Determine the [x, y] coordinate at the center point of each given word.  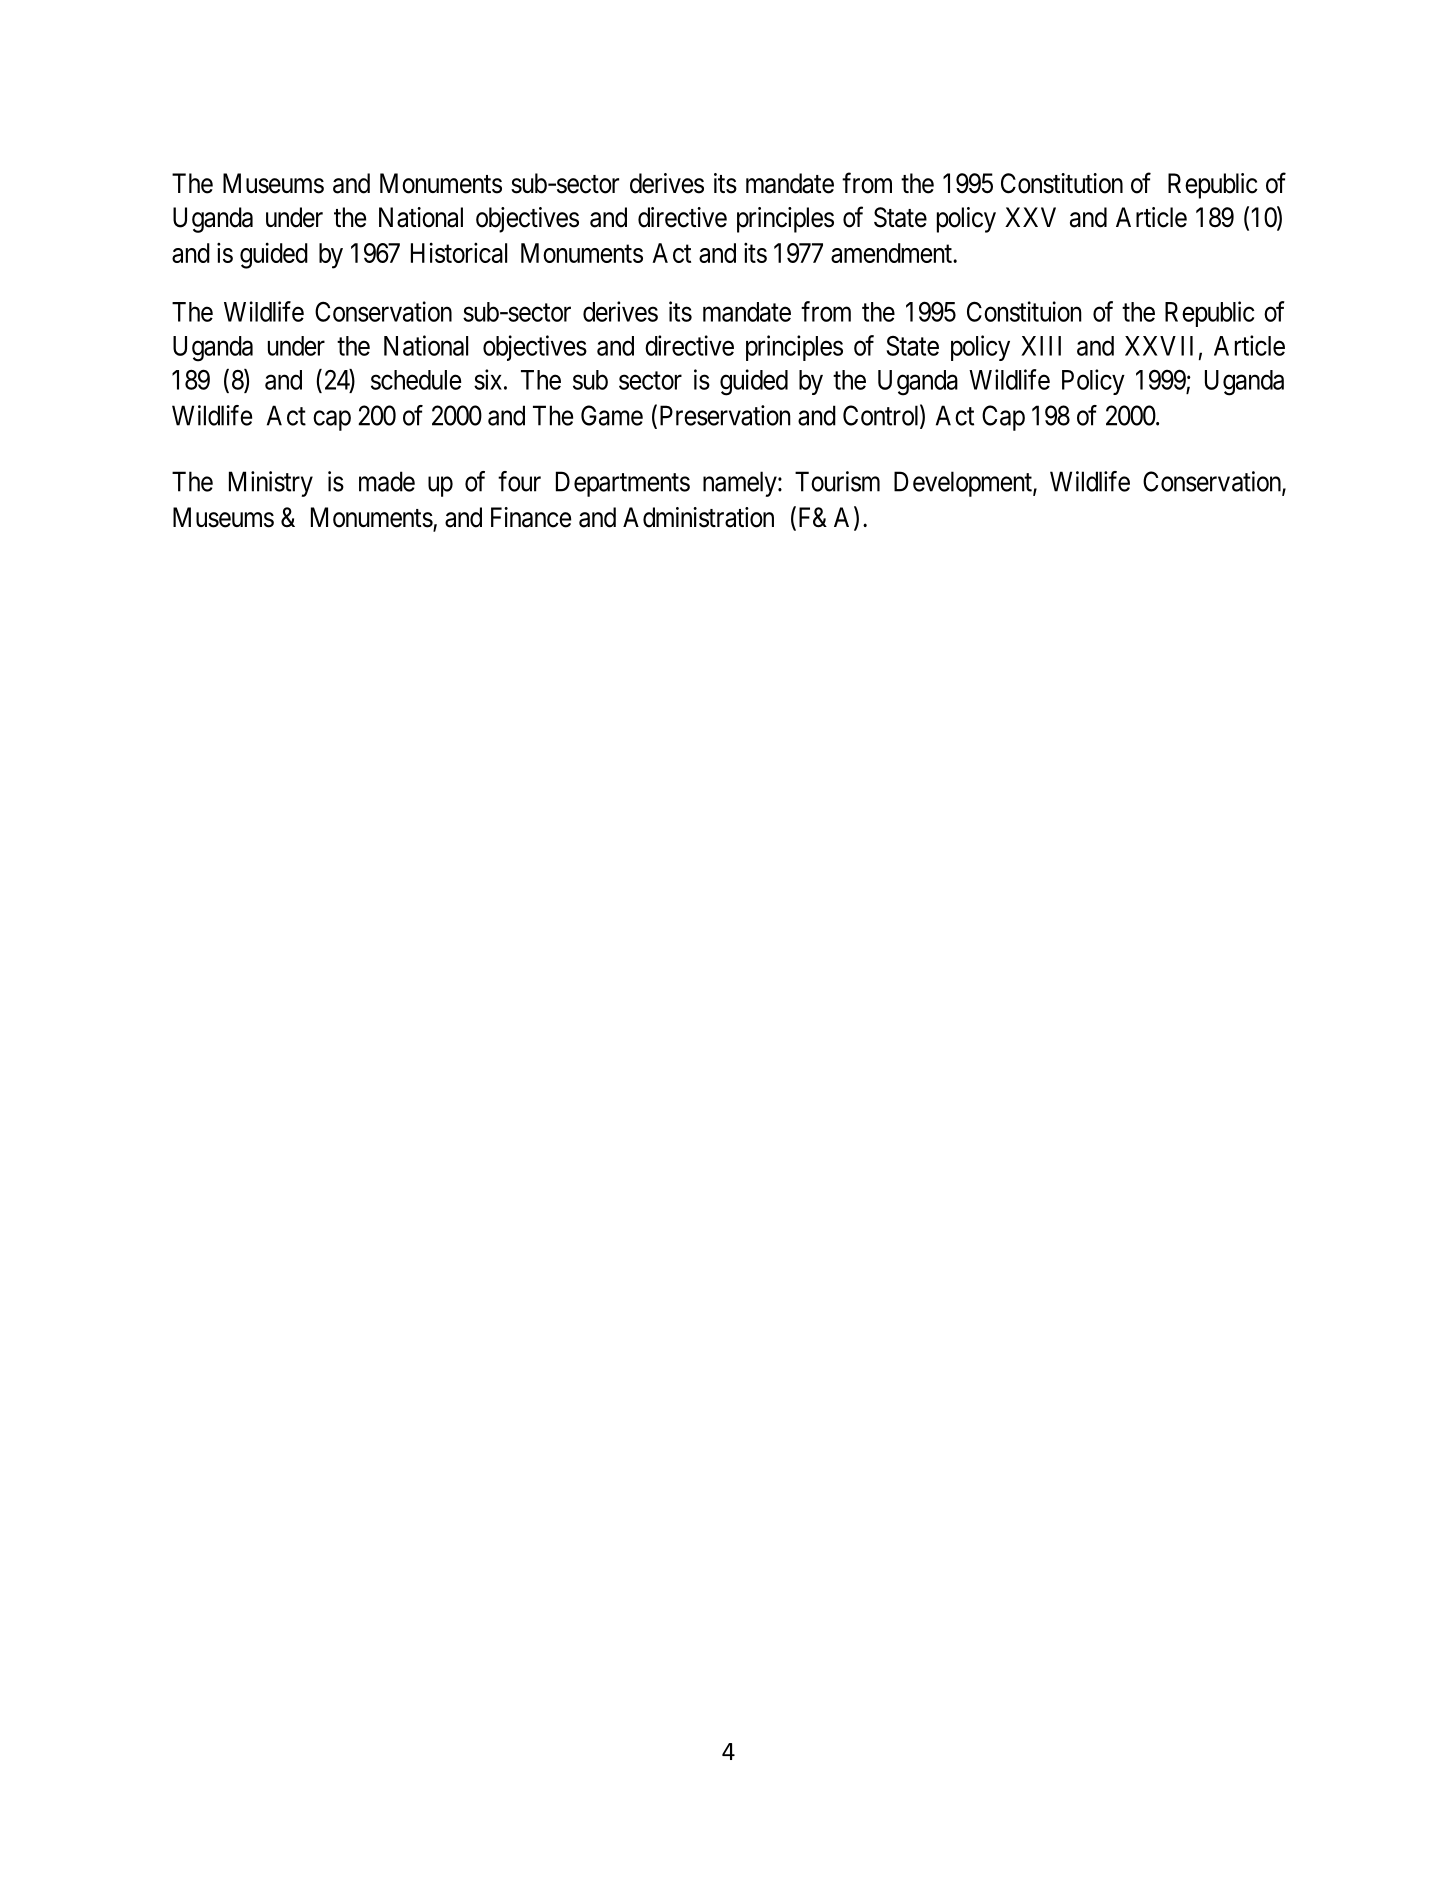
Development [964, 484]
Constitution [1062, 183]
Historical [459, 252]
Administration [698, 517]
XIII [1041, 346]
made [387, 481]
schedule [416, 380]
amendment [892, 253]
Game [612, 415]
